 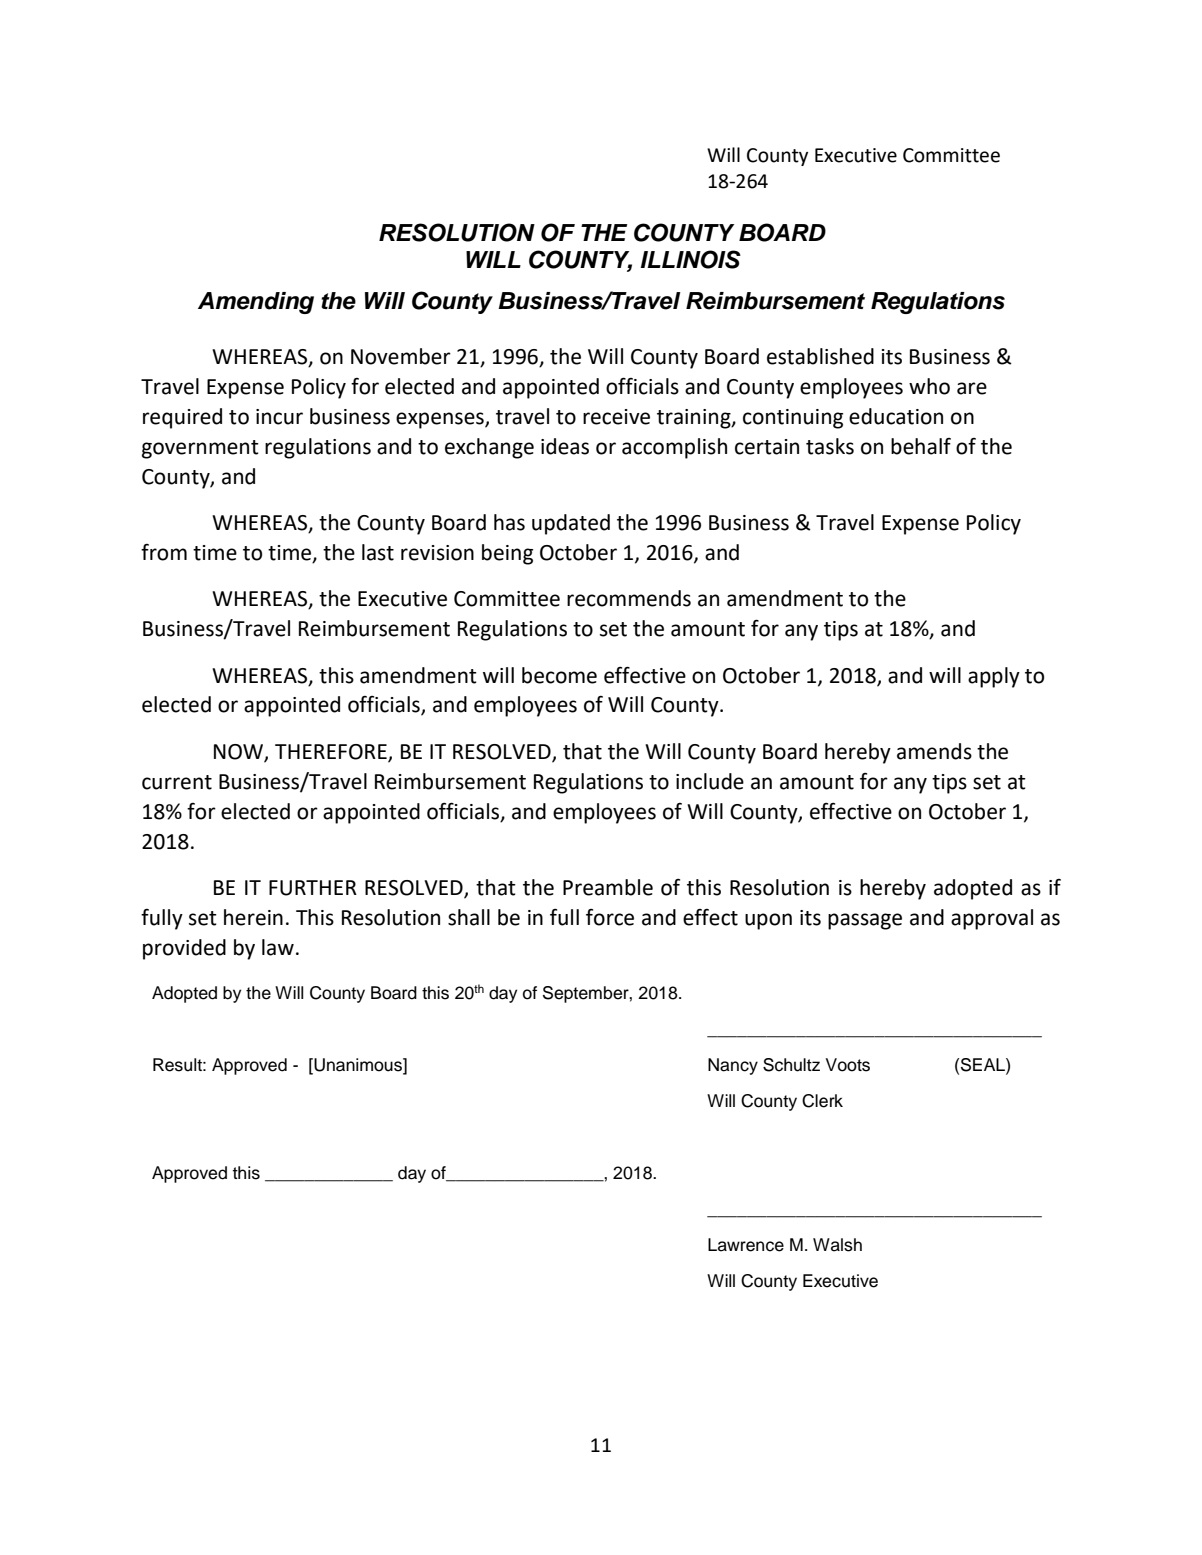 What do you see at coordinates (934, 751) in the screenshot?
I see `amends` at bounding box center [934, 751].
